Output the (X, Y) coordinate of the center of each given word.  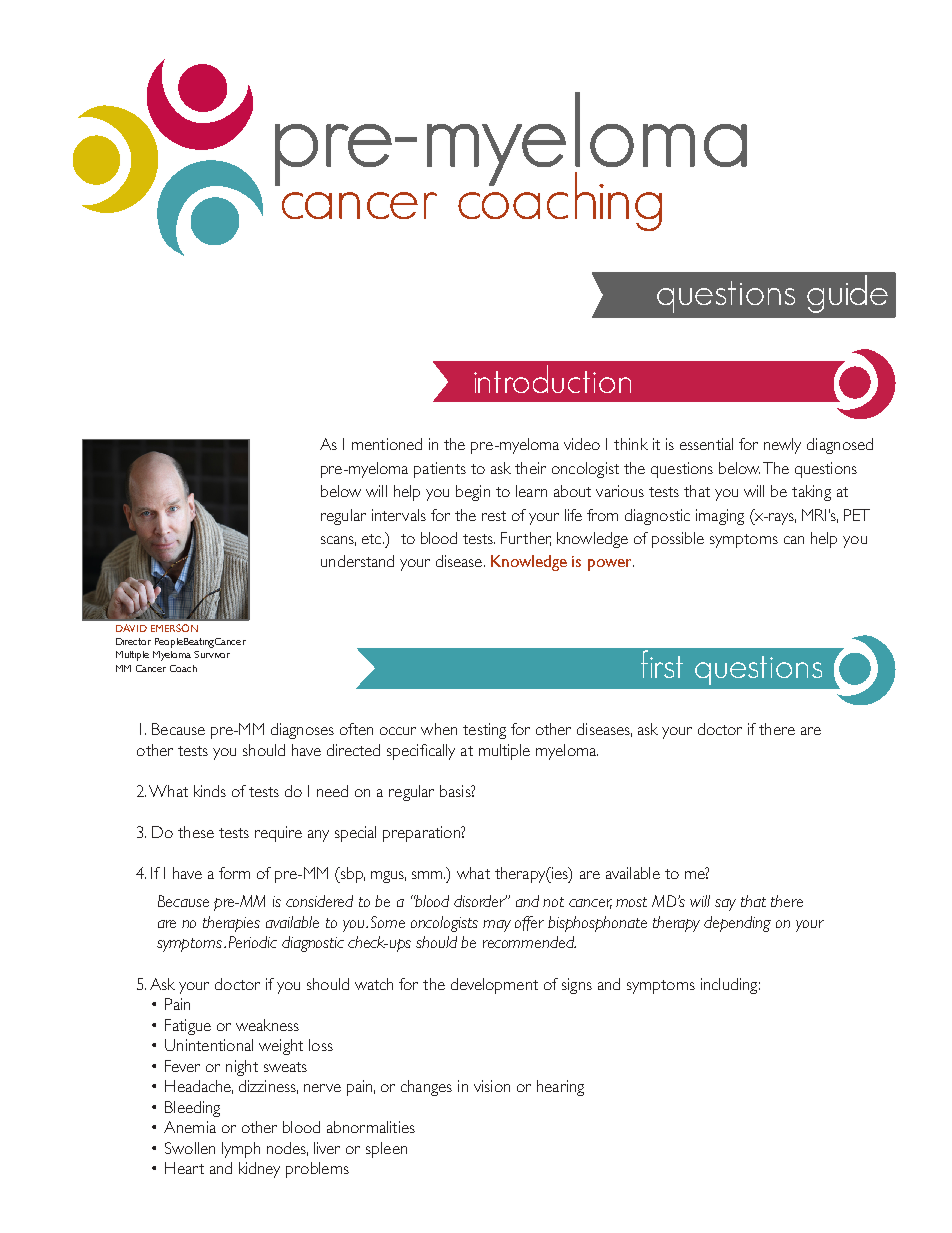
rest (494, 516)
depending (737, 924)
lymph (241, 1150)
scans (338, 541)
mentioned (387, 444)
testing (484, 731)
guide (847, 294)
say (725, 905)
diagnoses (302, 731)
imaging (720, 517)
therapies (231, 924)
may (497, 926)
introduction (552, 379)
